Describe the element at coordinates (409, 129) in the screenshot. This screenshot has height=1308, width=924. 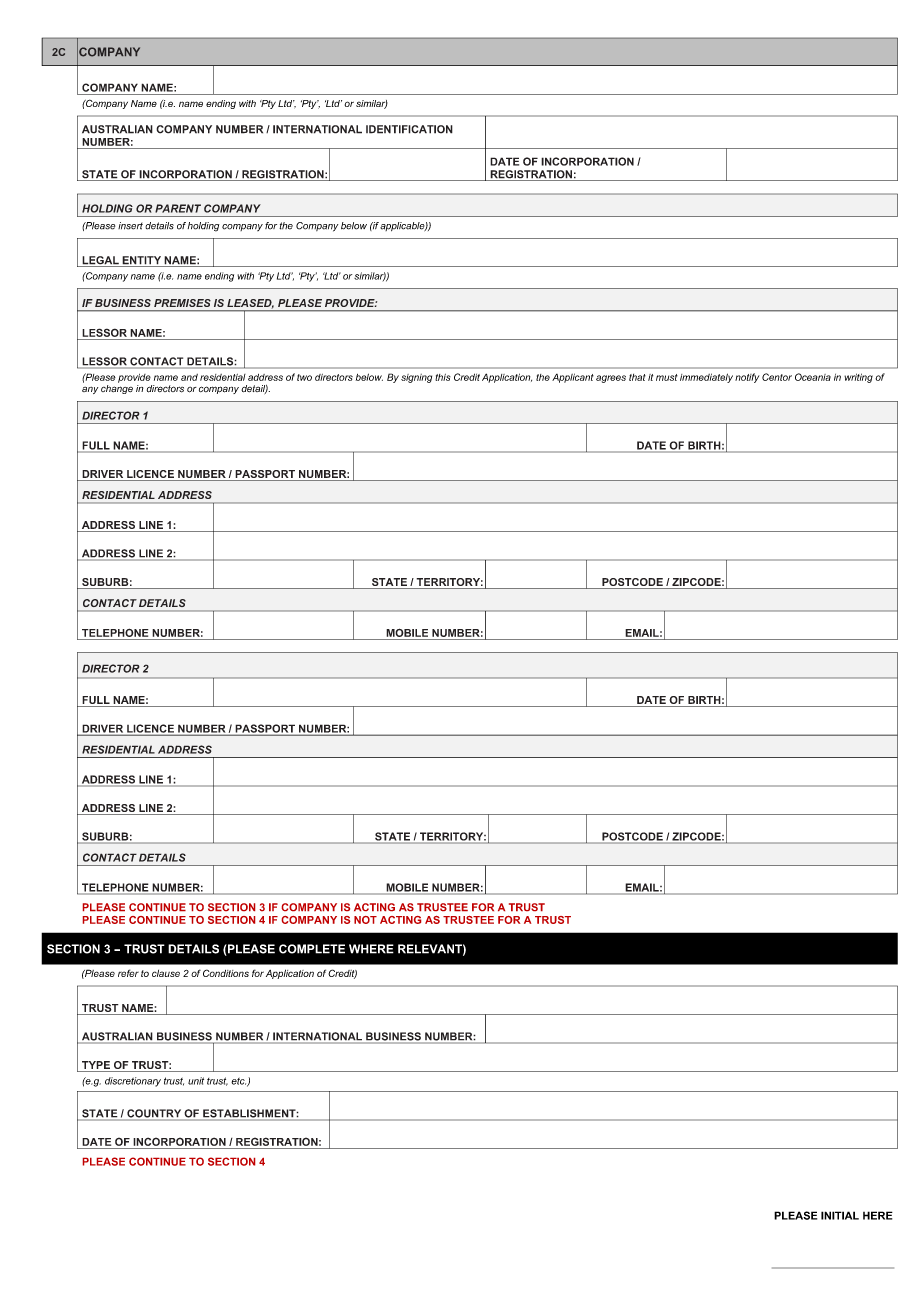
I see `IDENTIFICATION` at that location.
